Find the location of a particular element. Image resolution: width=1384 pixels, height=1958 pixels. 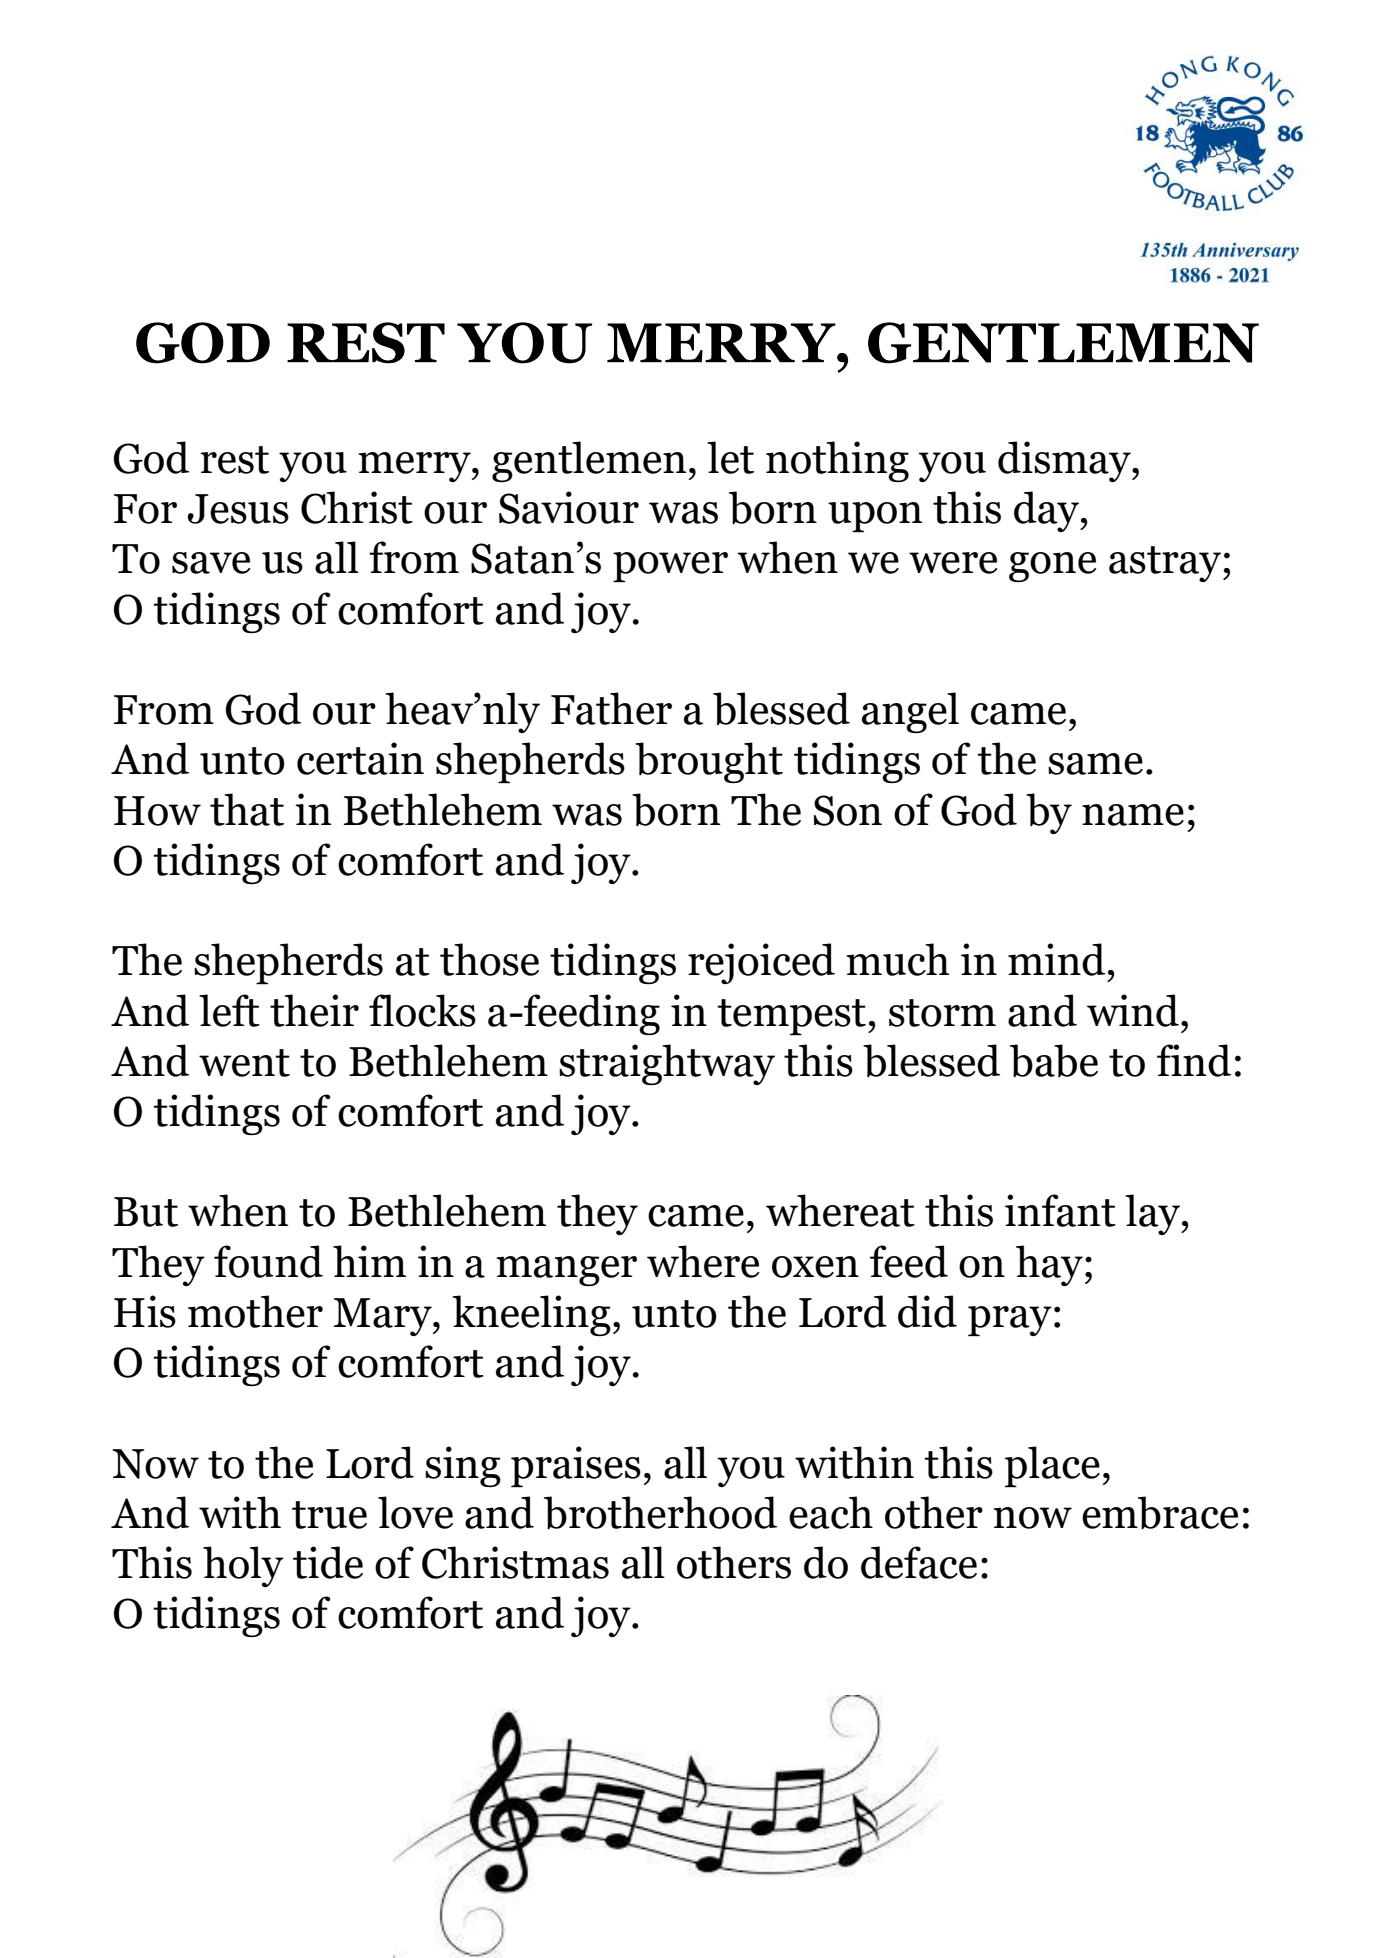

Jesus is located at coordinates (238, 509).
